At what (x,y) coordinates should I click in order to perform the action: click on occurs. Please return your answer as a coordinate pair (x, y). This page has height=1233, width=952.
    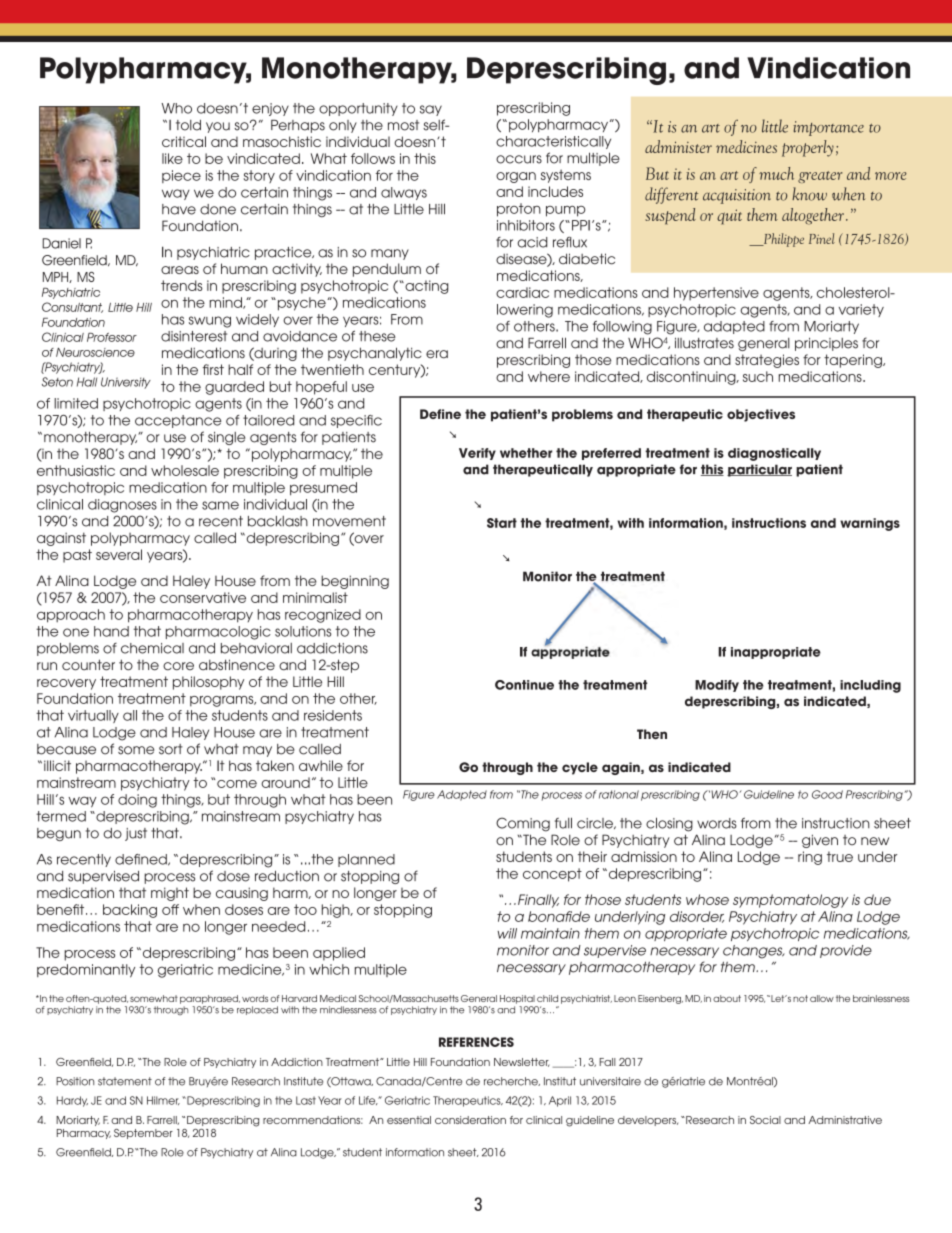
    Looking at the image, I should click on (519, 159).
